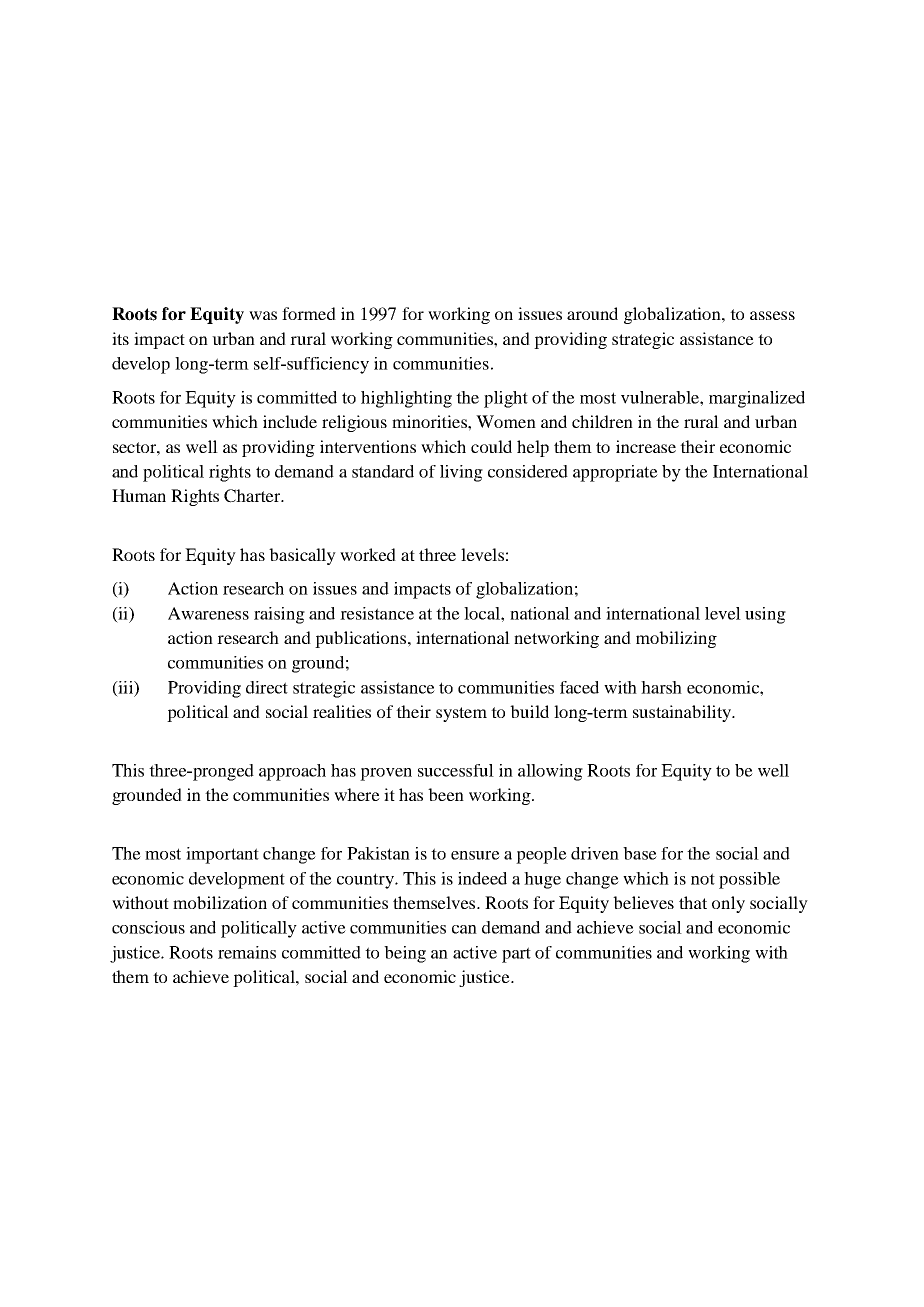  Describe the element at coordinates (406, 399) in the document. I see `highlighting` at that location.
